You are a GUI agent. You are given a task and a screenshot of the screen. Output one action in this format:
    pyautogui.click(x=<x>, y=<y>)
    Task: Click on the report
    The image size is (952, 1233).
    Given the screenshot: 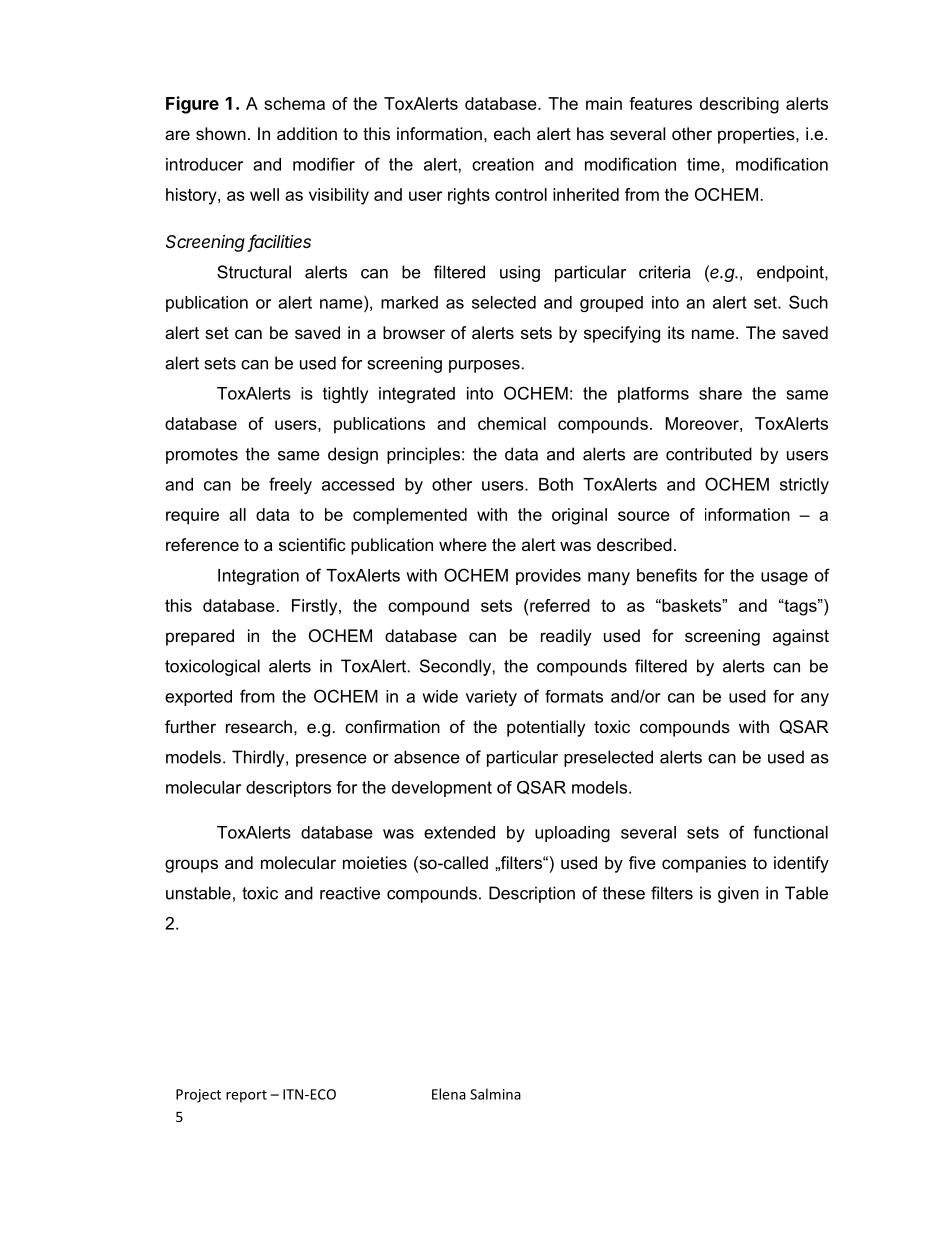 What is the action you would take?
    pyautogui.click(x=246, y=1096)
